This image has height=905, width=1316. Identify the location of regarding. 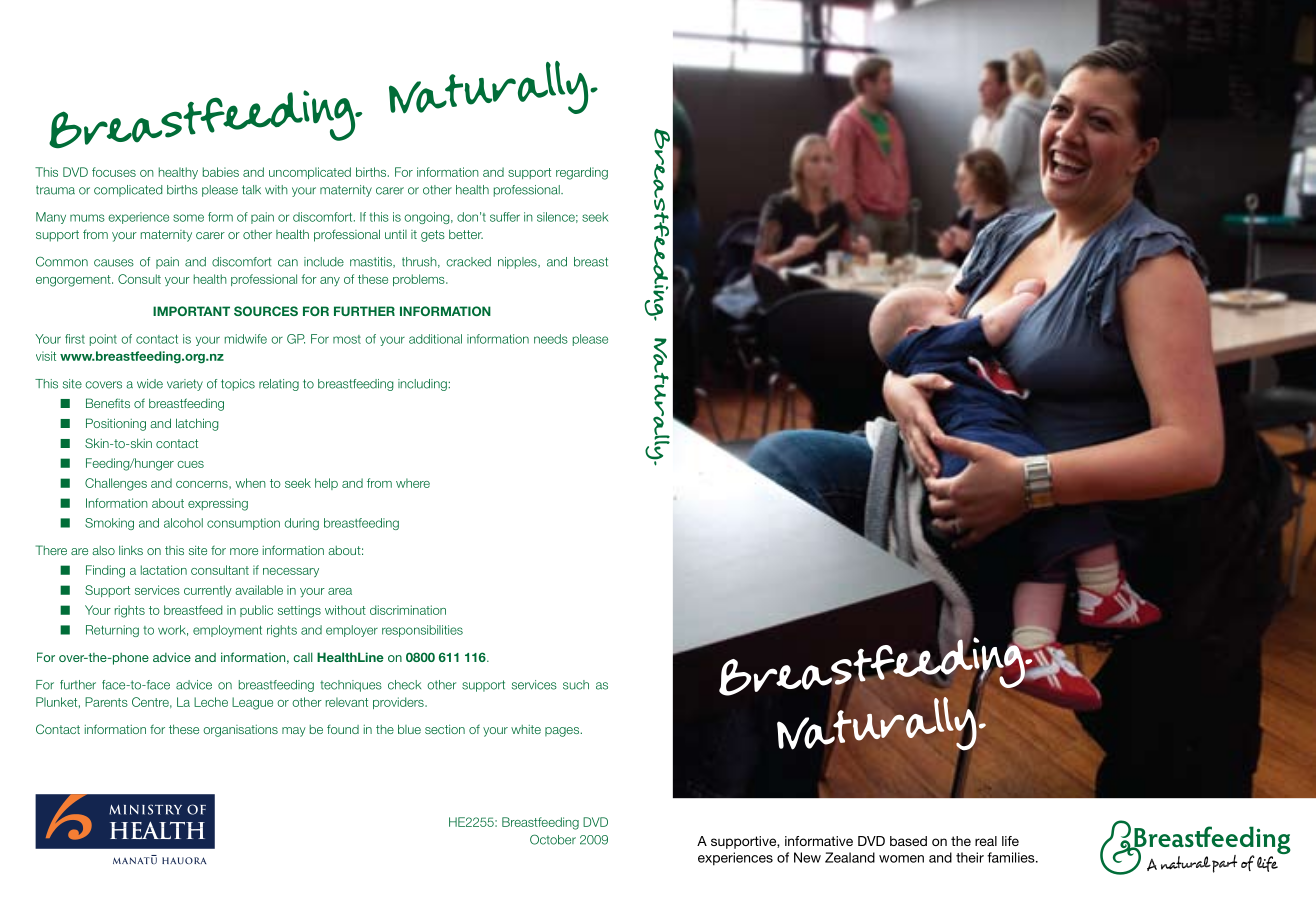
(582, 173).
